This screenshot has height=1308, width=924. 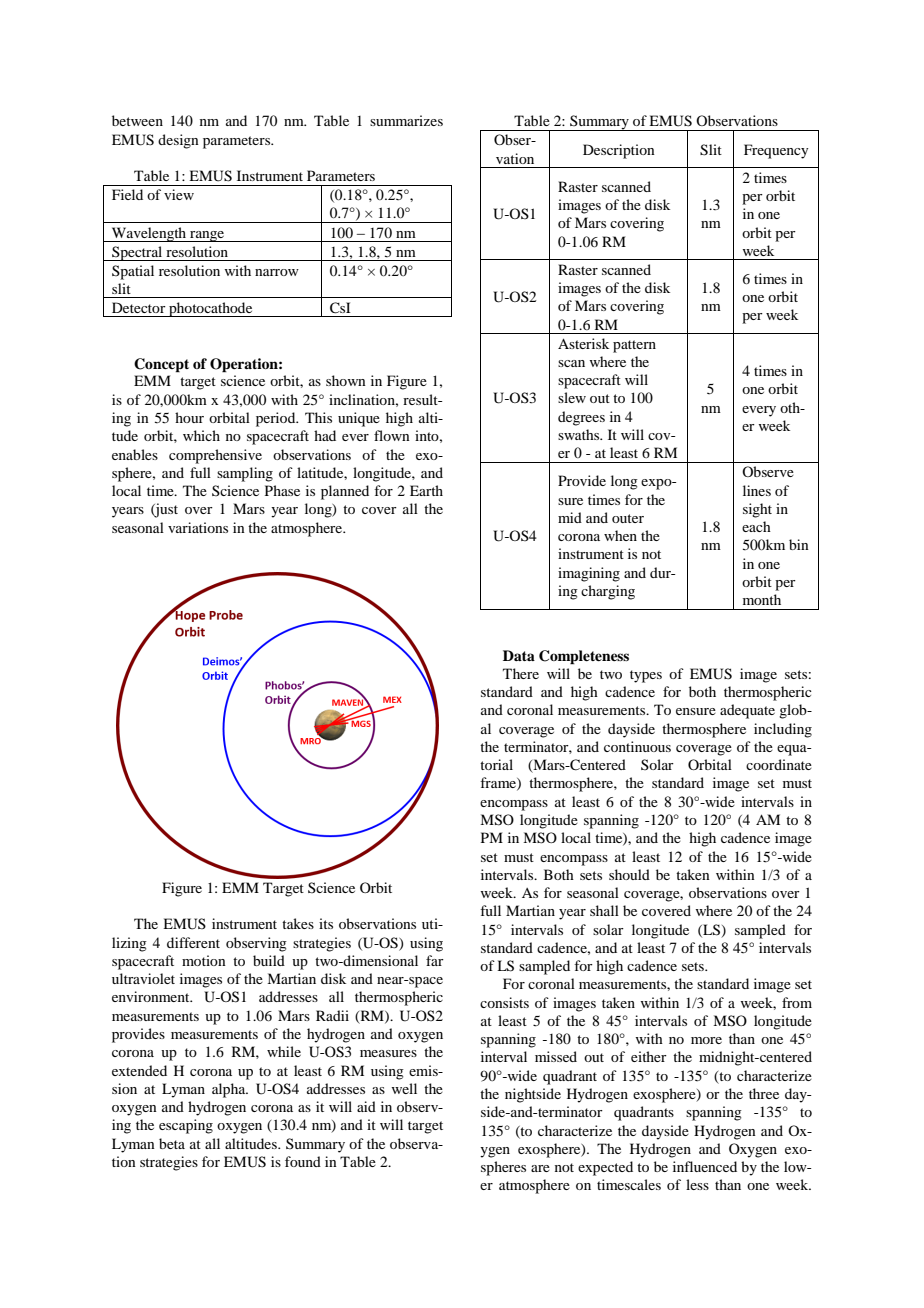 What do you see at coordinates (779, 764) in the screenshot?
I see `coordinate` at bounding box center [779, 764].
